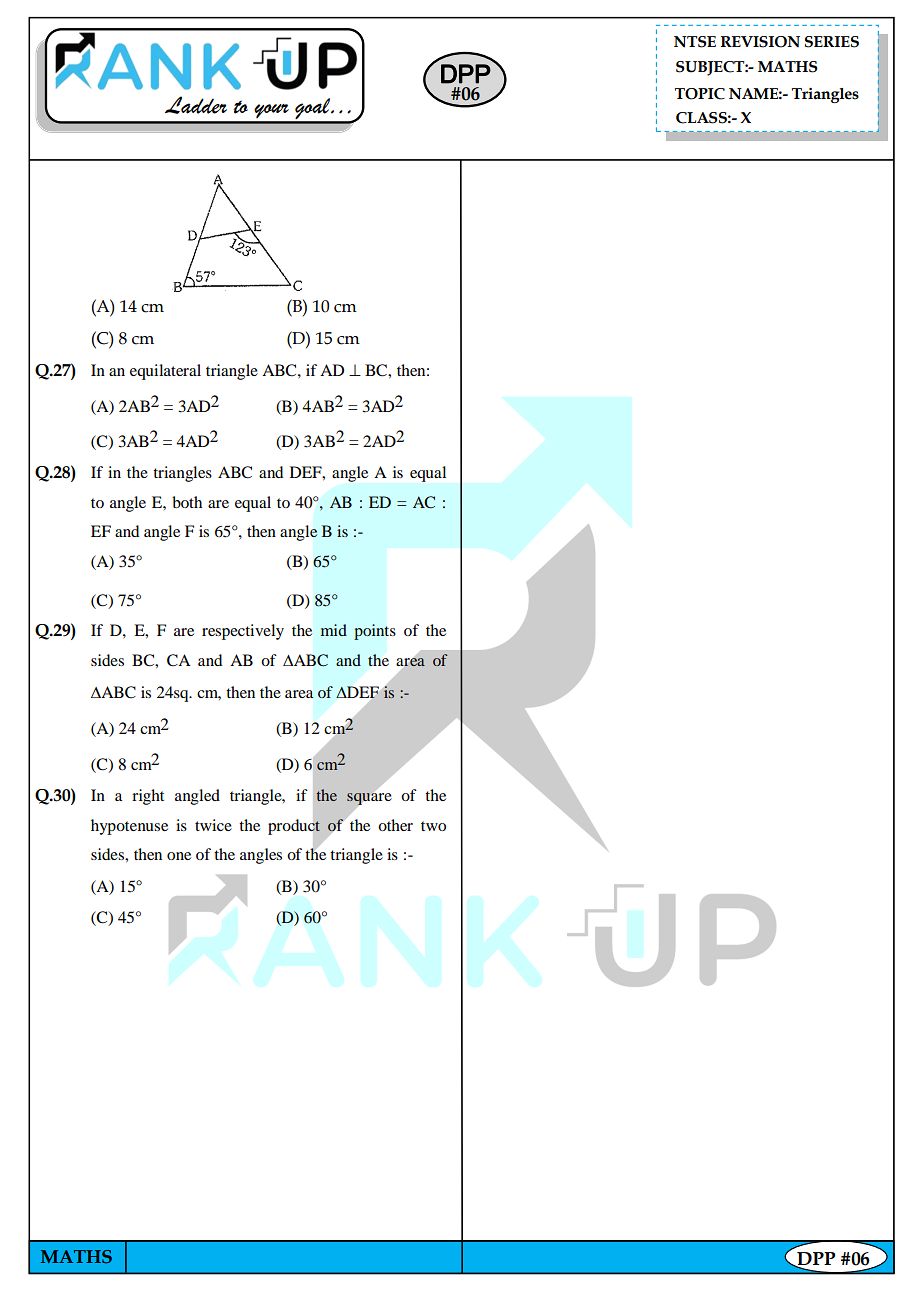  I want to click on TOPIC, so click(700, 94).
